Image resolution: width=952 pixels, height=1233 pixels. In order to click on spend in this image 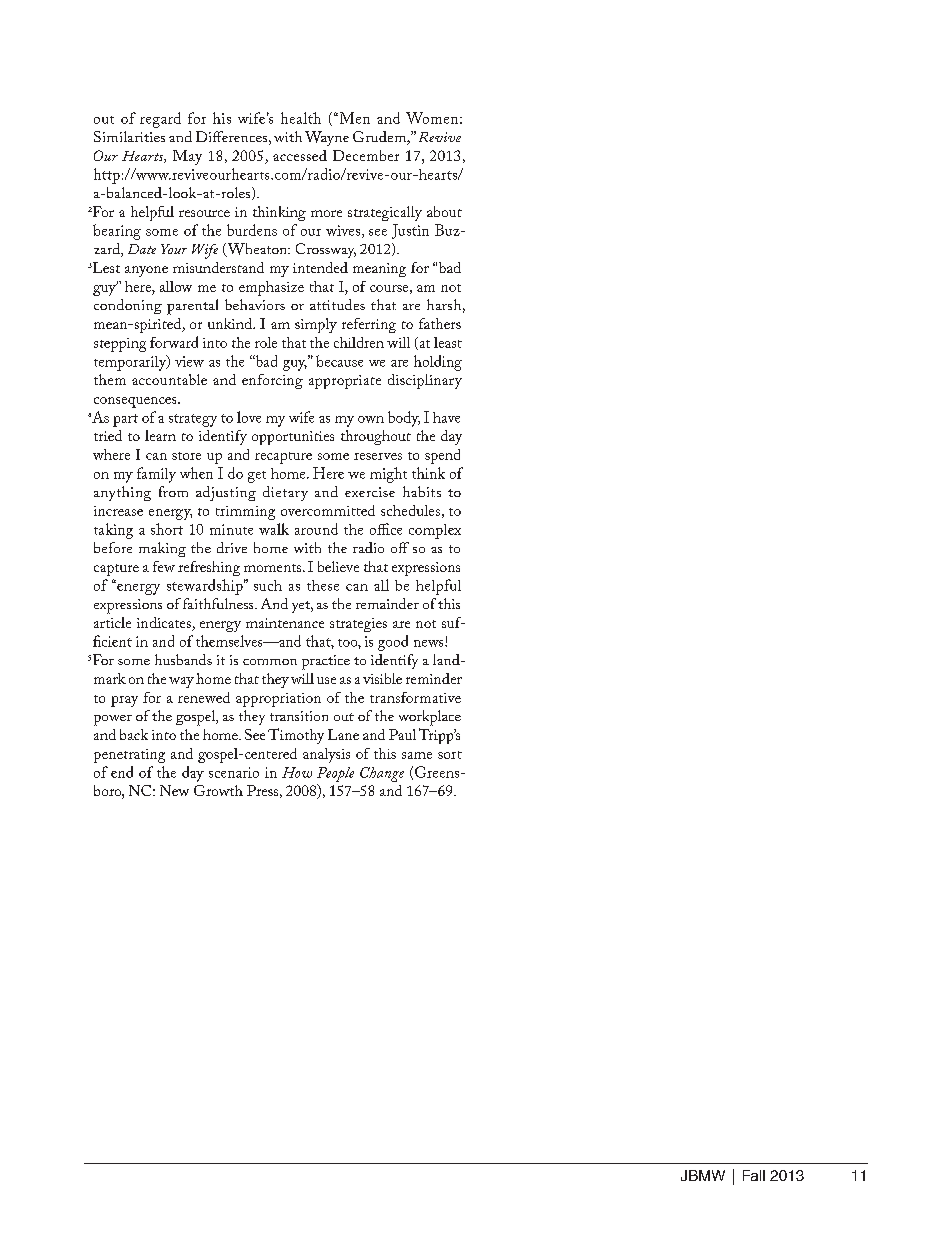, I will do `click(442, 456)`.
